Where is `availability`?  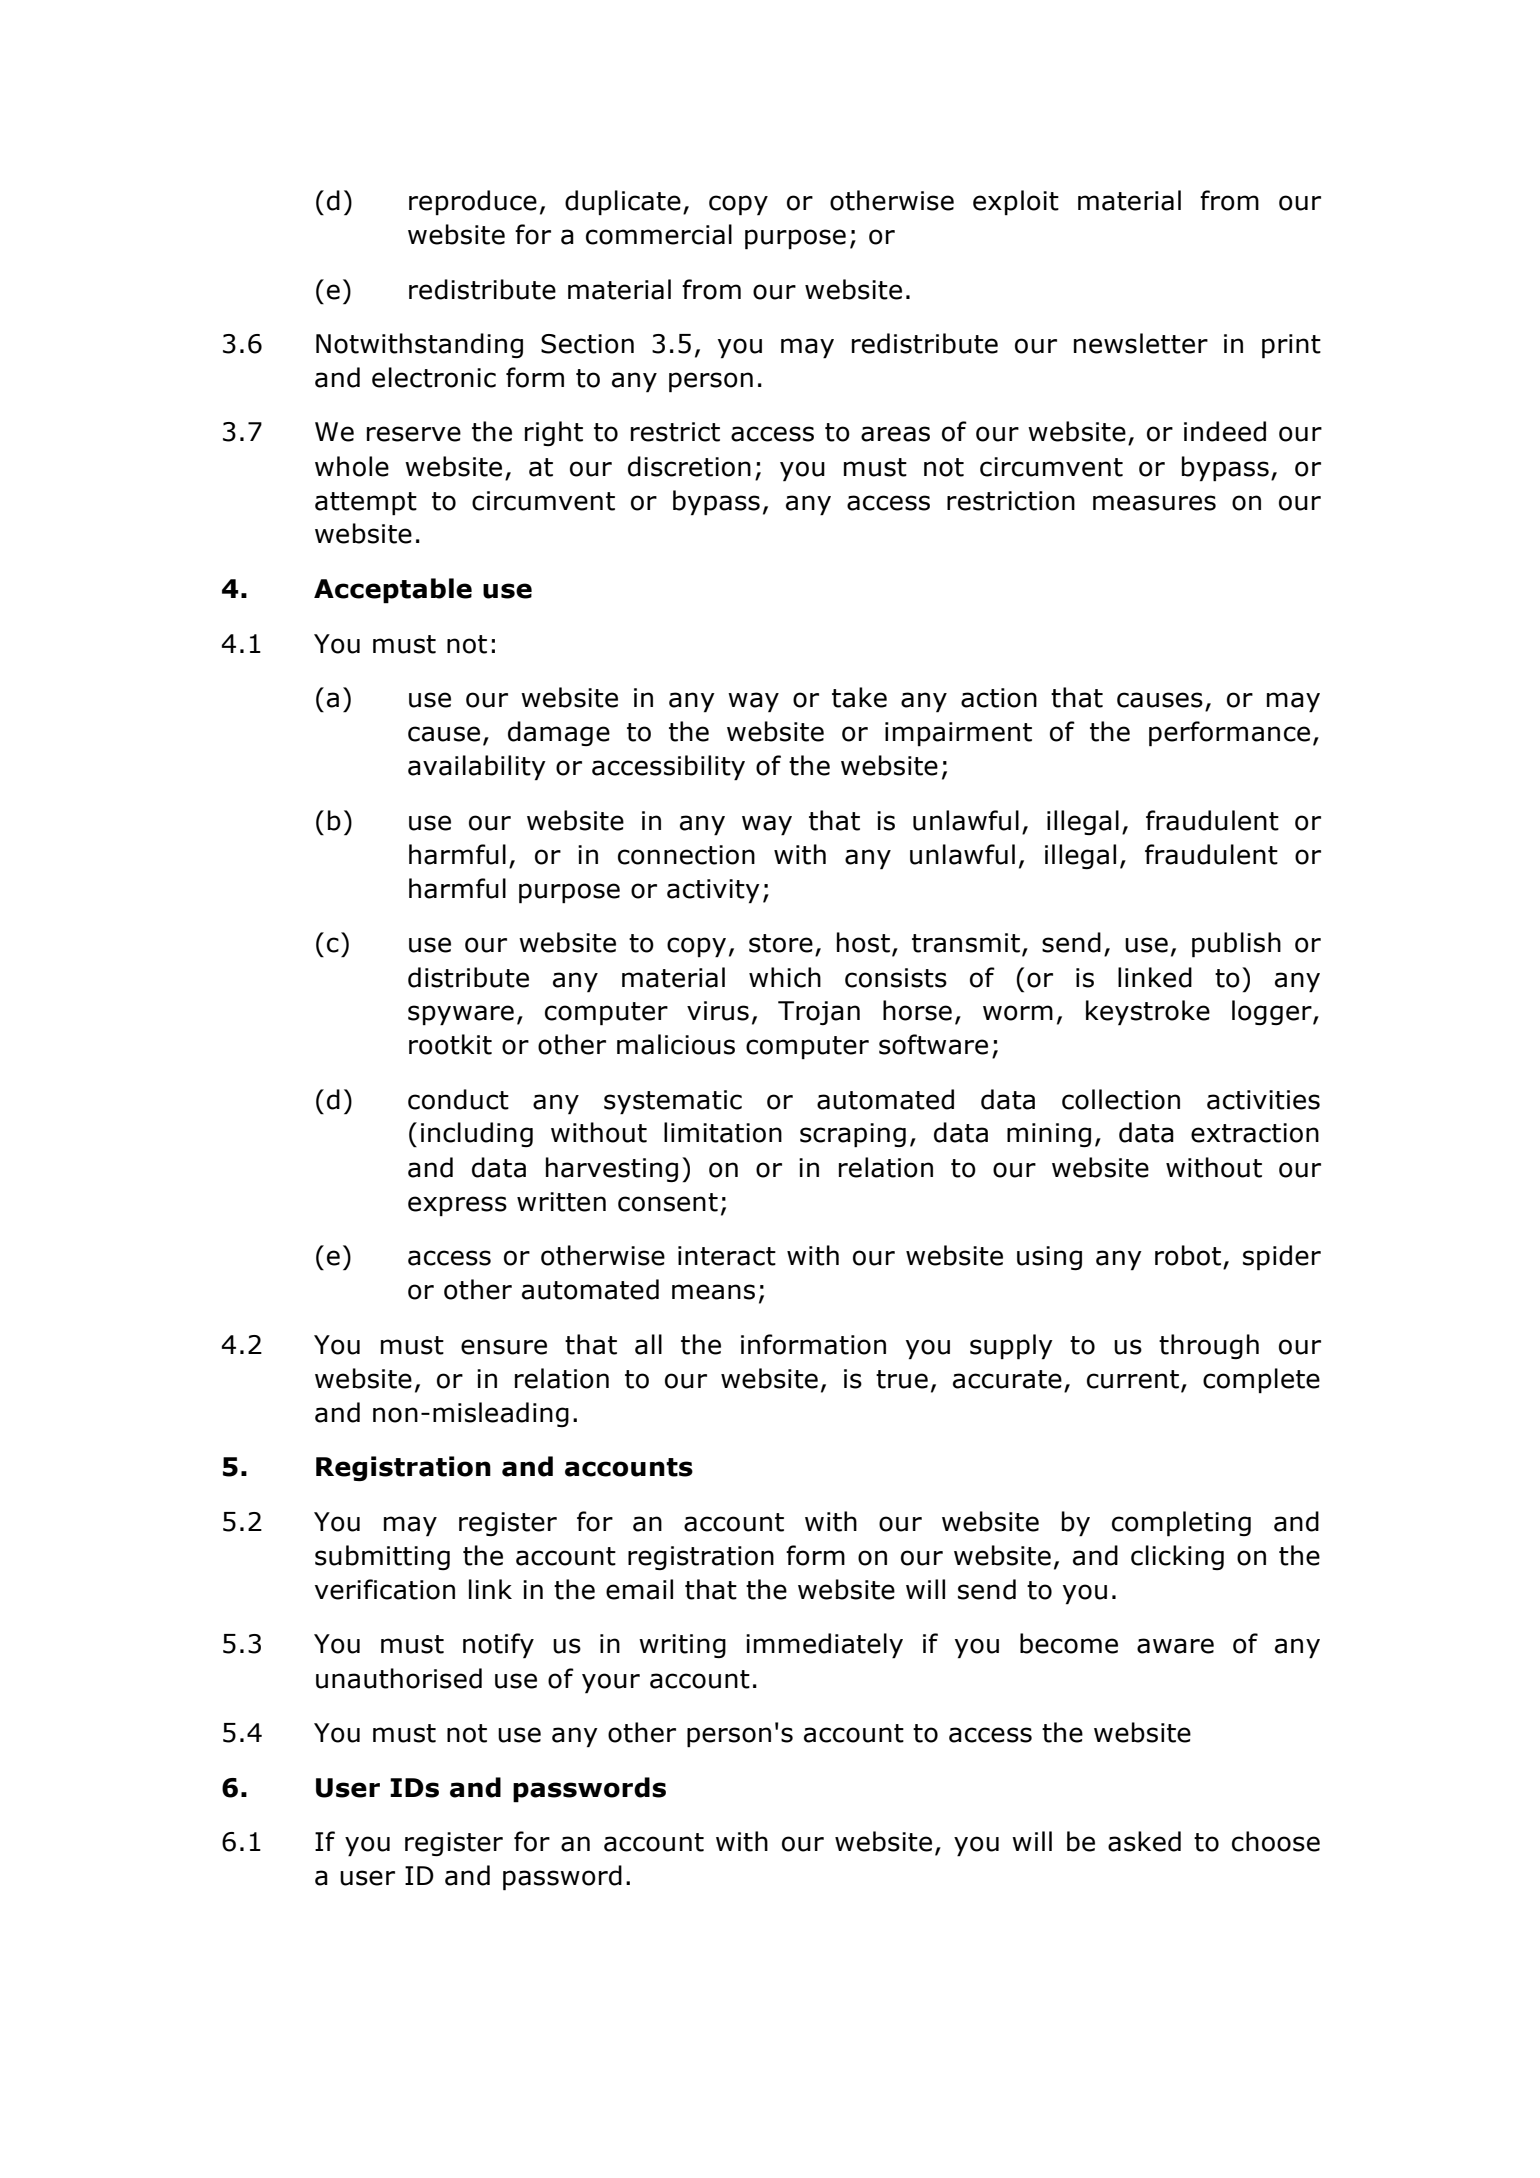
availability is located at coordinates (477, 768).
